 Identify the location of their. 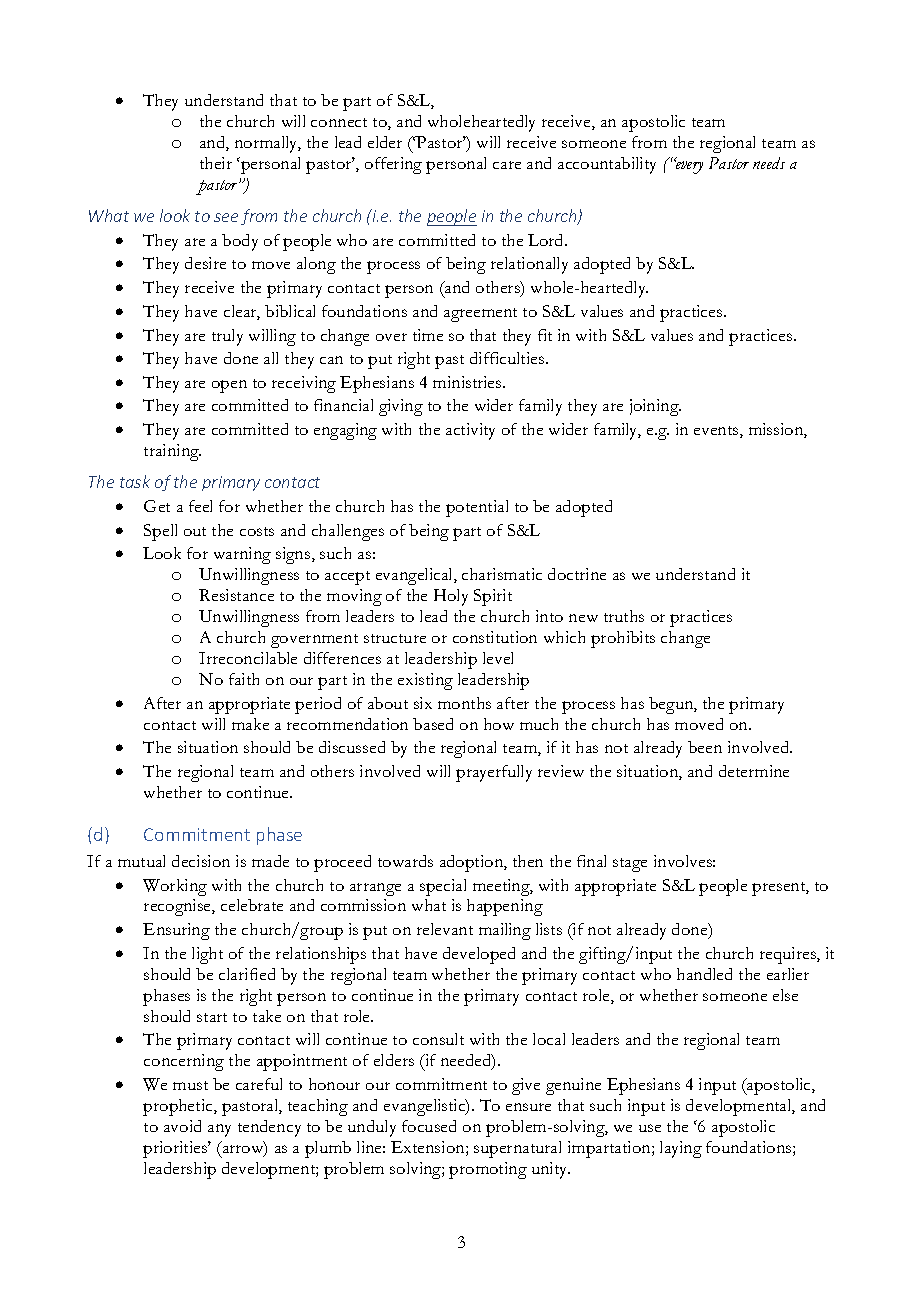
(216, 163).
